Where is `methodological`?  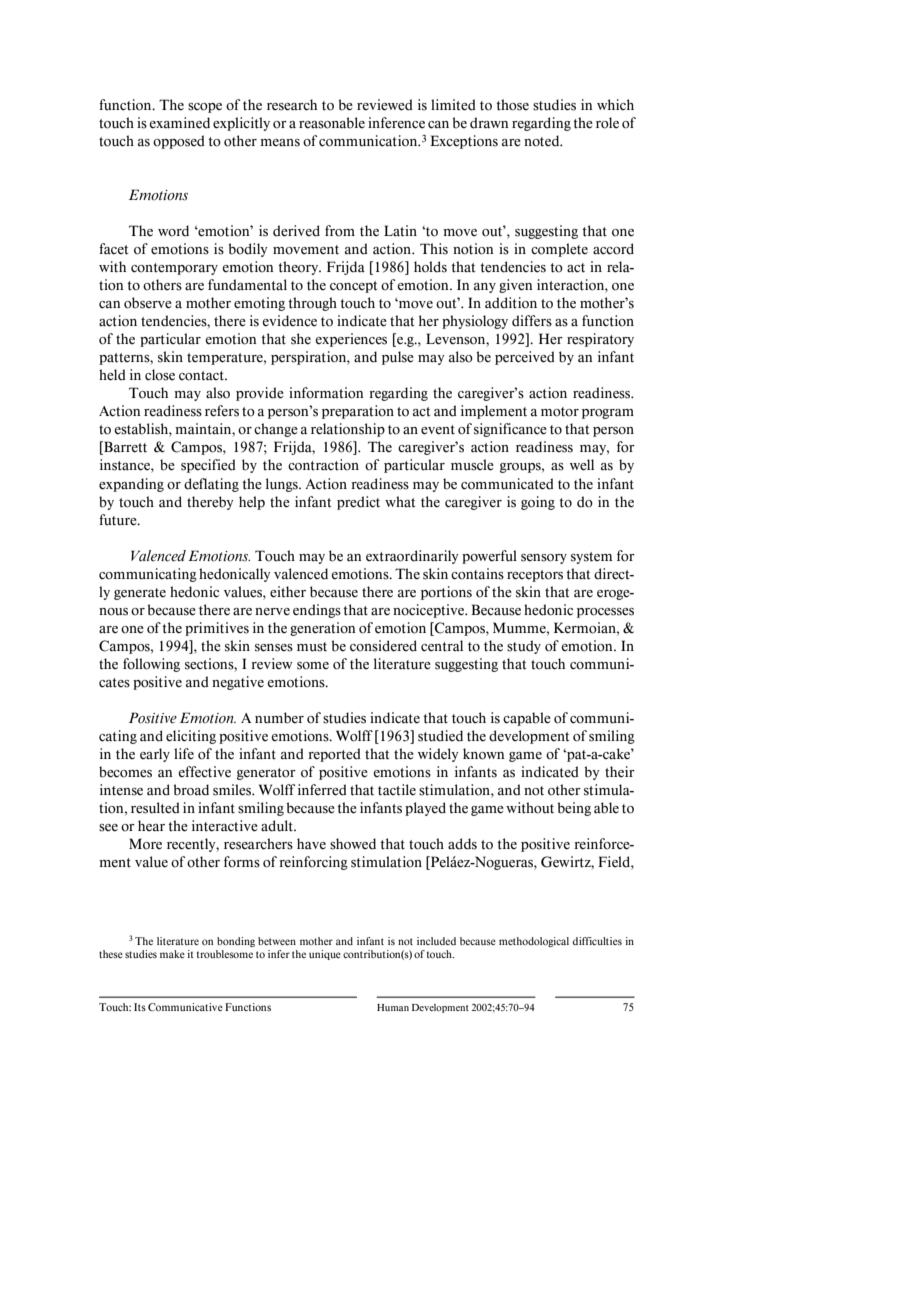 methodological is located at coordinates (534, 942).
